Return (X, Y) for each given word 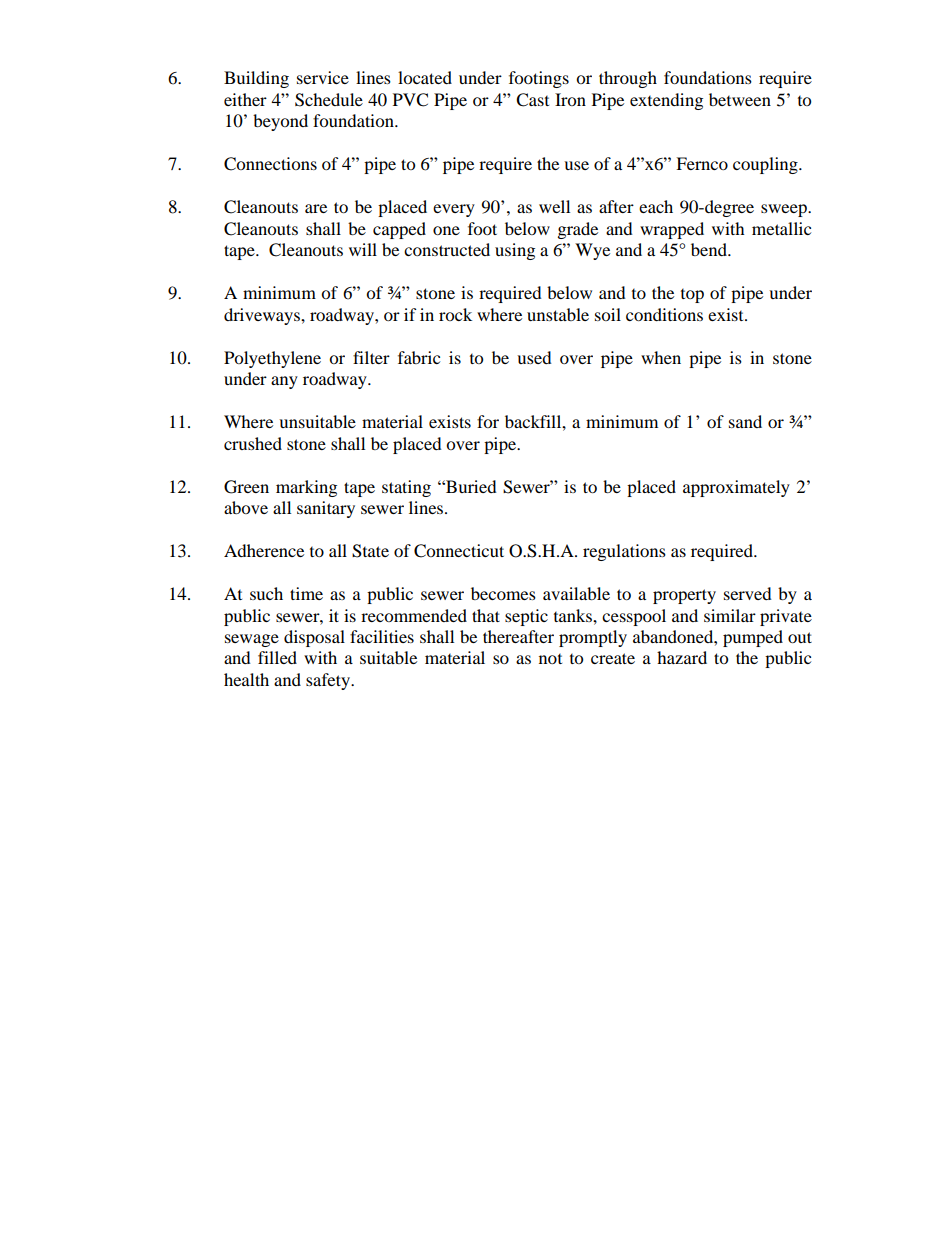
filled (277, 657)
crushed (253, 443)
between (740, 99)
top (692, 296)
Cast (532, 100)
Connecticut (459, 551)
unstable (558, 314)
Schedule (329, 100)
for (488, 421)
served (748, 593)
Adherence (264, 550)
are (316, 208)
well (554, 206)
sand (745, 421)
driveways (263, 316)
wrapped (672, 230)
